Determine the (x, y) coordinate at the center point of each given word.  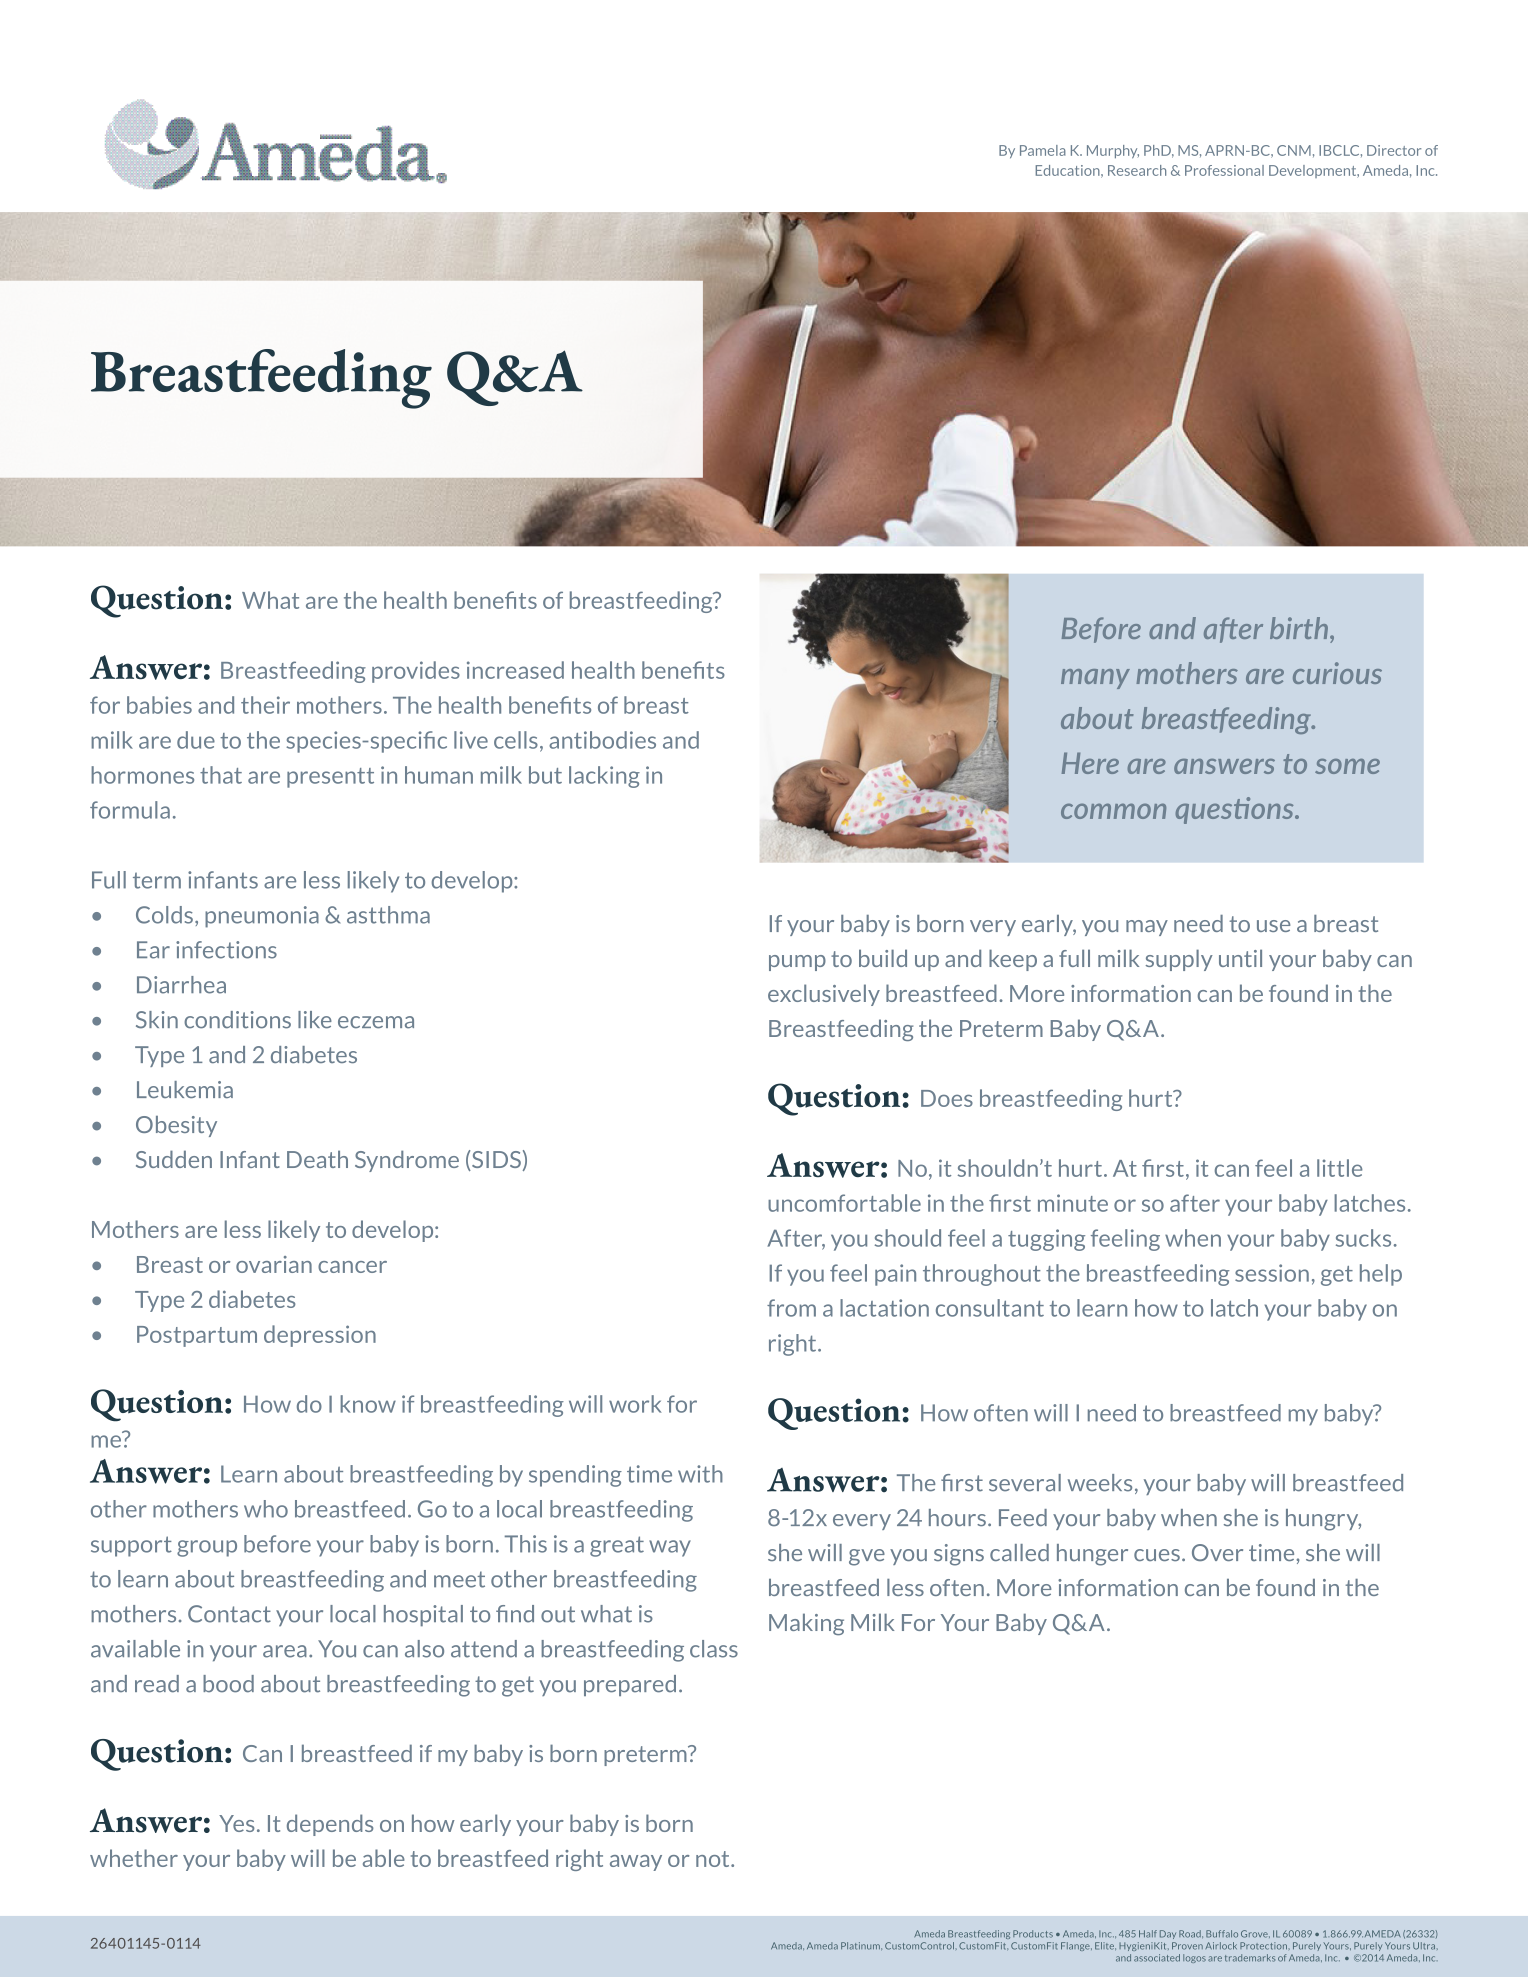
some (1347, 766)
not (714, 1859)
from (791, 1308)
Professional (1224, 170)
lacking (604, 777)
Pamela (1043, 150)
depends (330, 1825)
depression (320, 1336)
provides (416, 672)
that (221, 775)
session (1272, 1273)
